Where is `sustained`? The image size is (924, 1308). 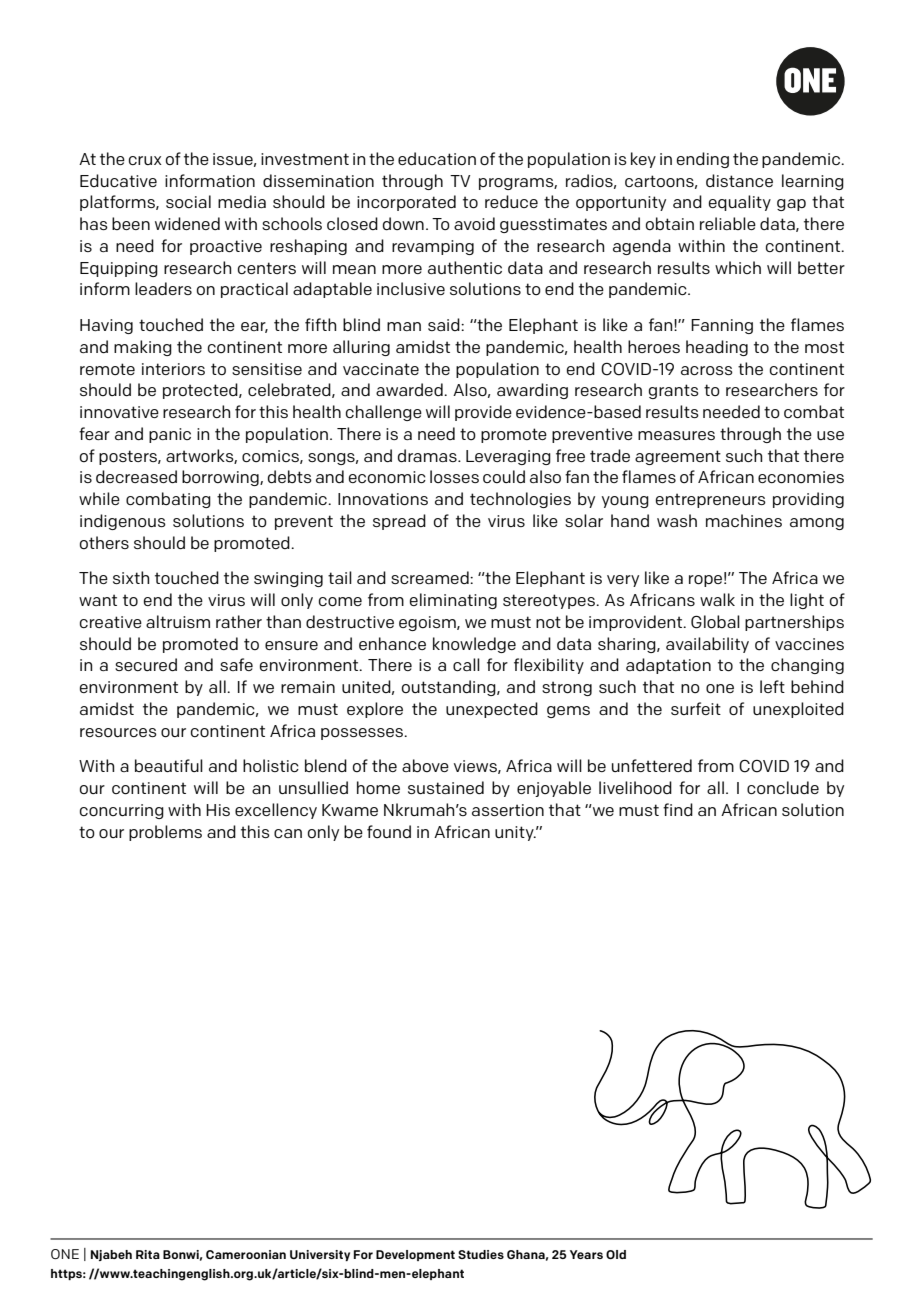 sustained is located at coordinates (446, 787).
